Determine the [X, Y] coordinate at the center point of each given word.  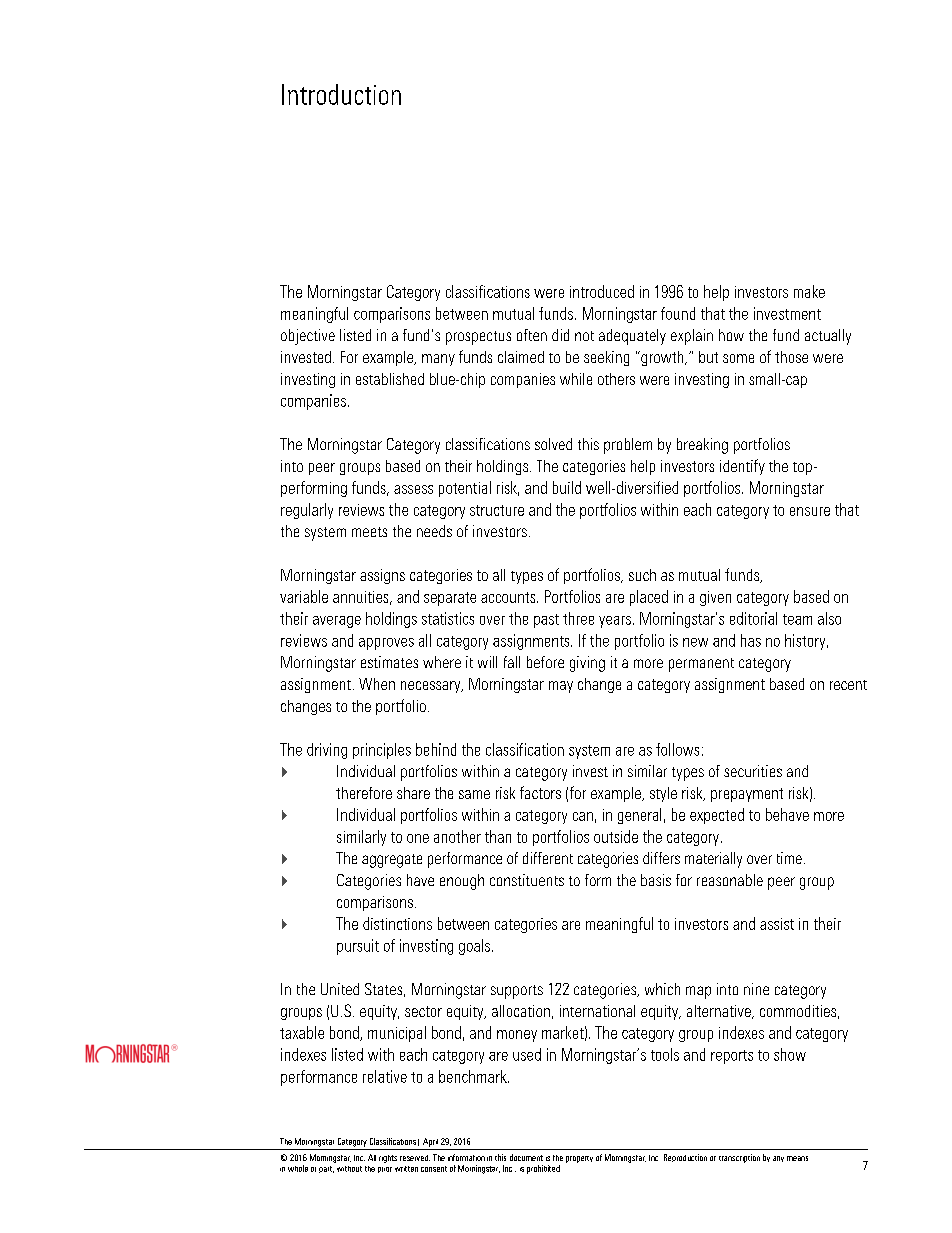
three [578, 618]
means [797, 1158]
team [797, 619]
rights [388, 1159]
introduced [602, 291]
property [579, 1159]
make [809, 291]
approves [386, 644]
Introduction [341, 94]
